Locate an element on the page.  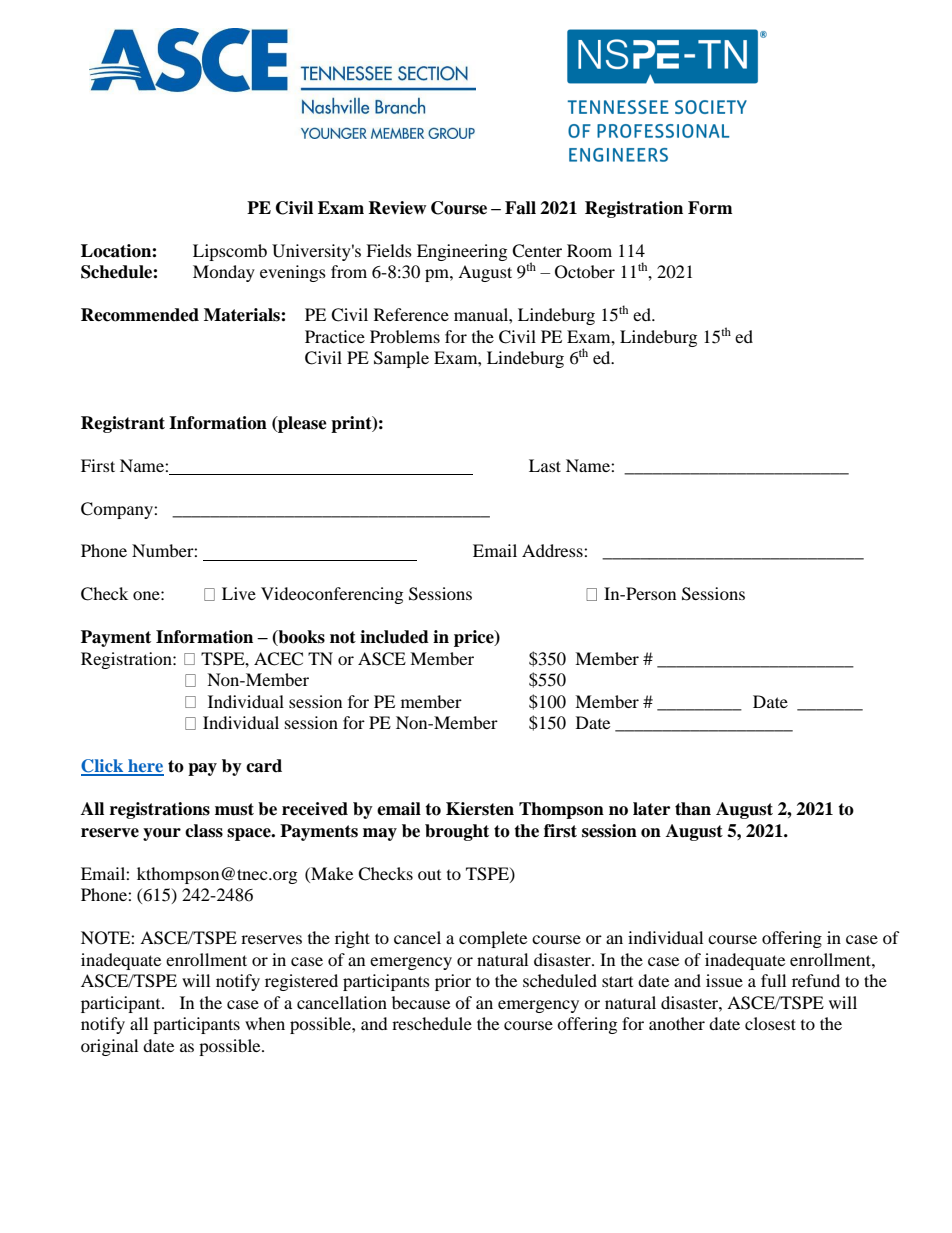
Address is located at coordinates (553, 550).
